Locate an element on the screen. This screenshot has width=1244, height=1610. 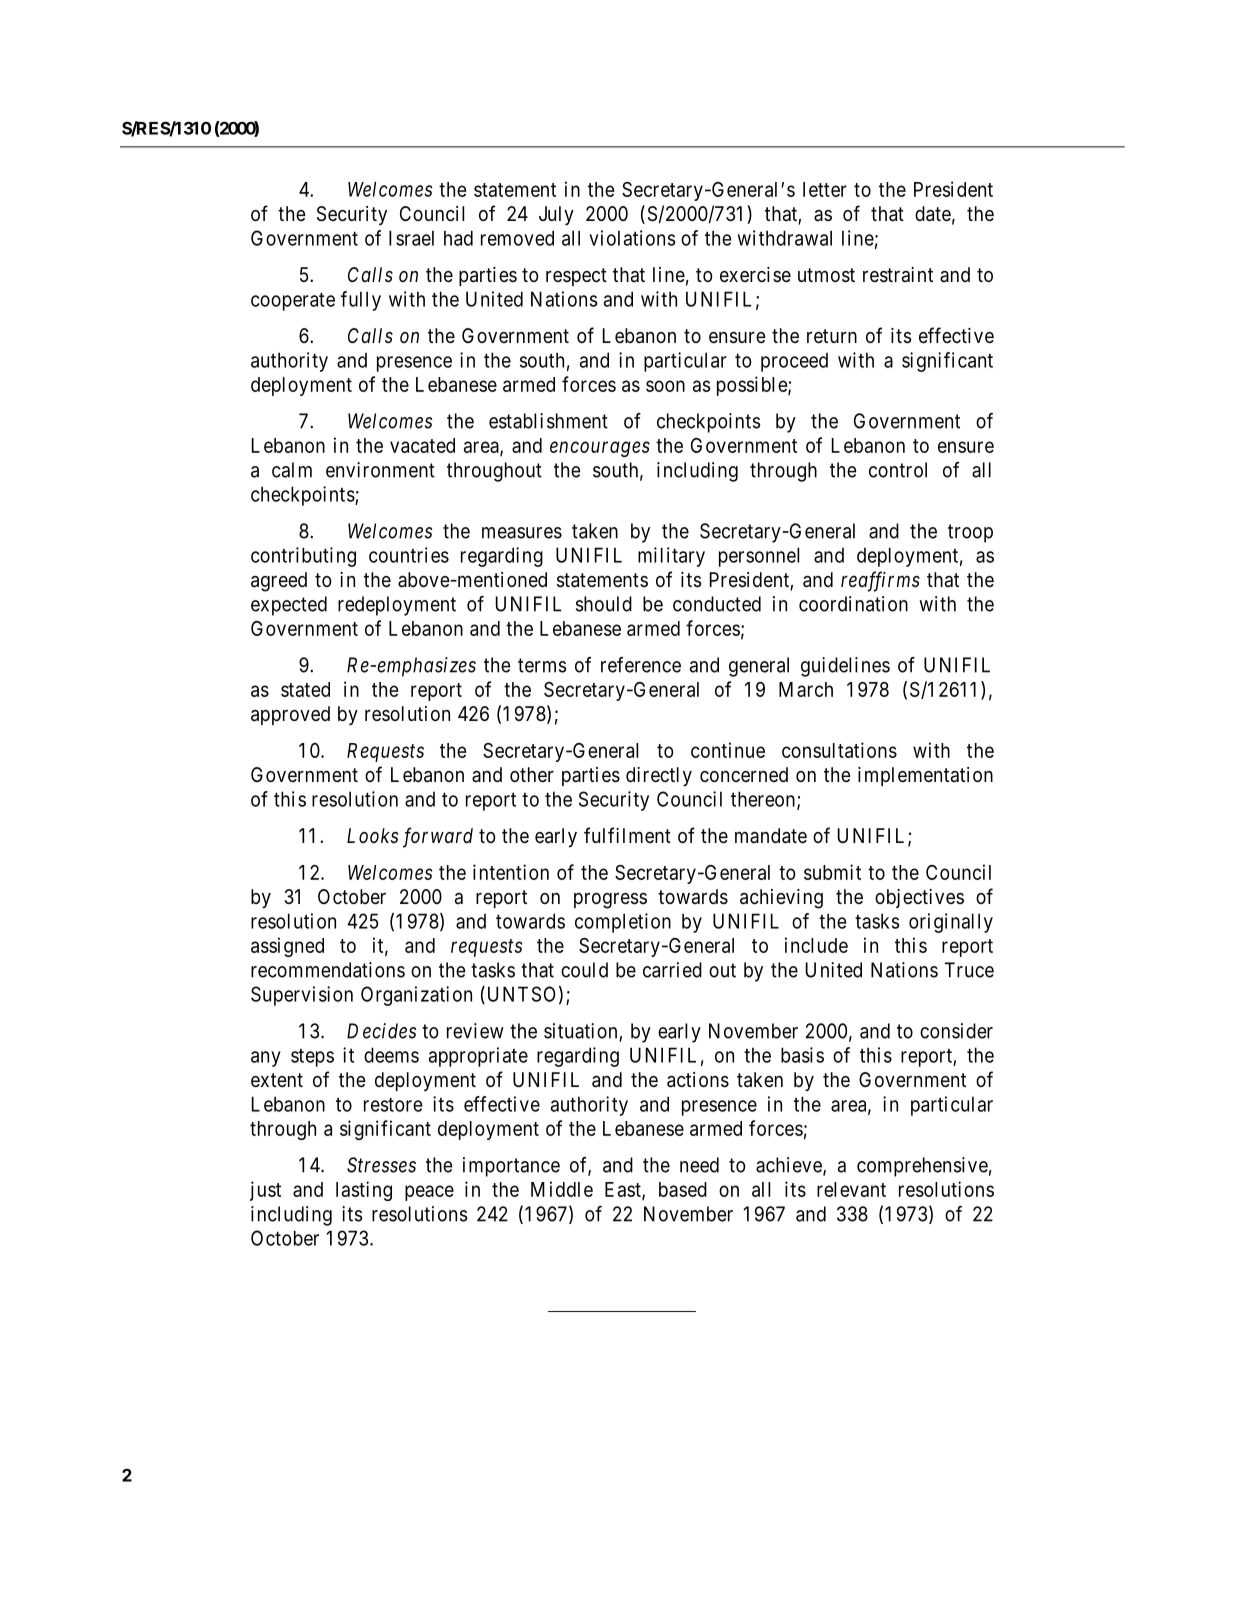
violations is located at coordinates (632, 238).
